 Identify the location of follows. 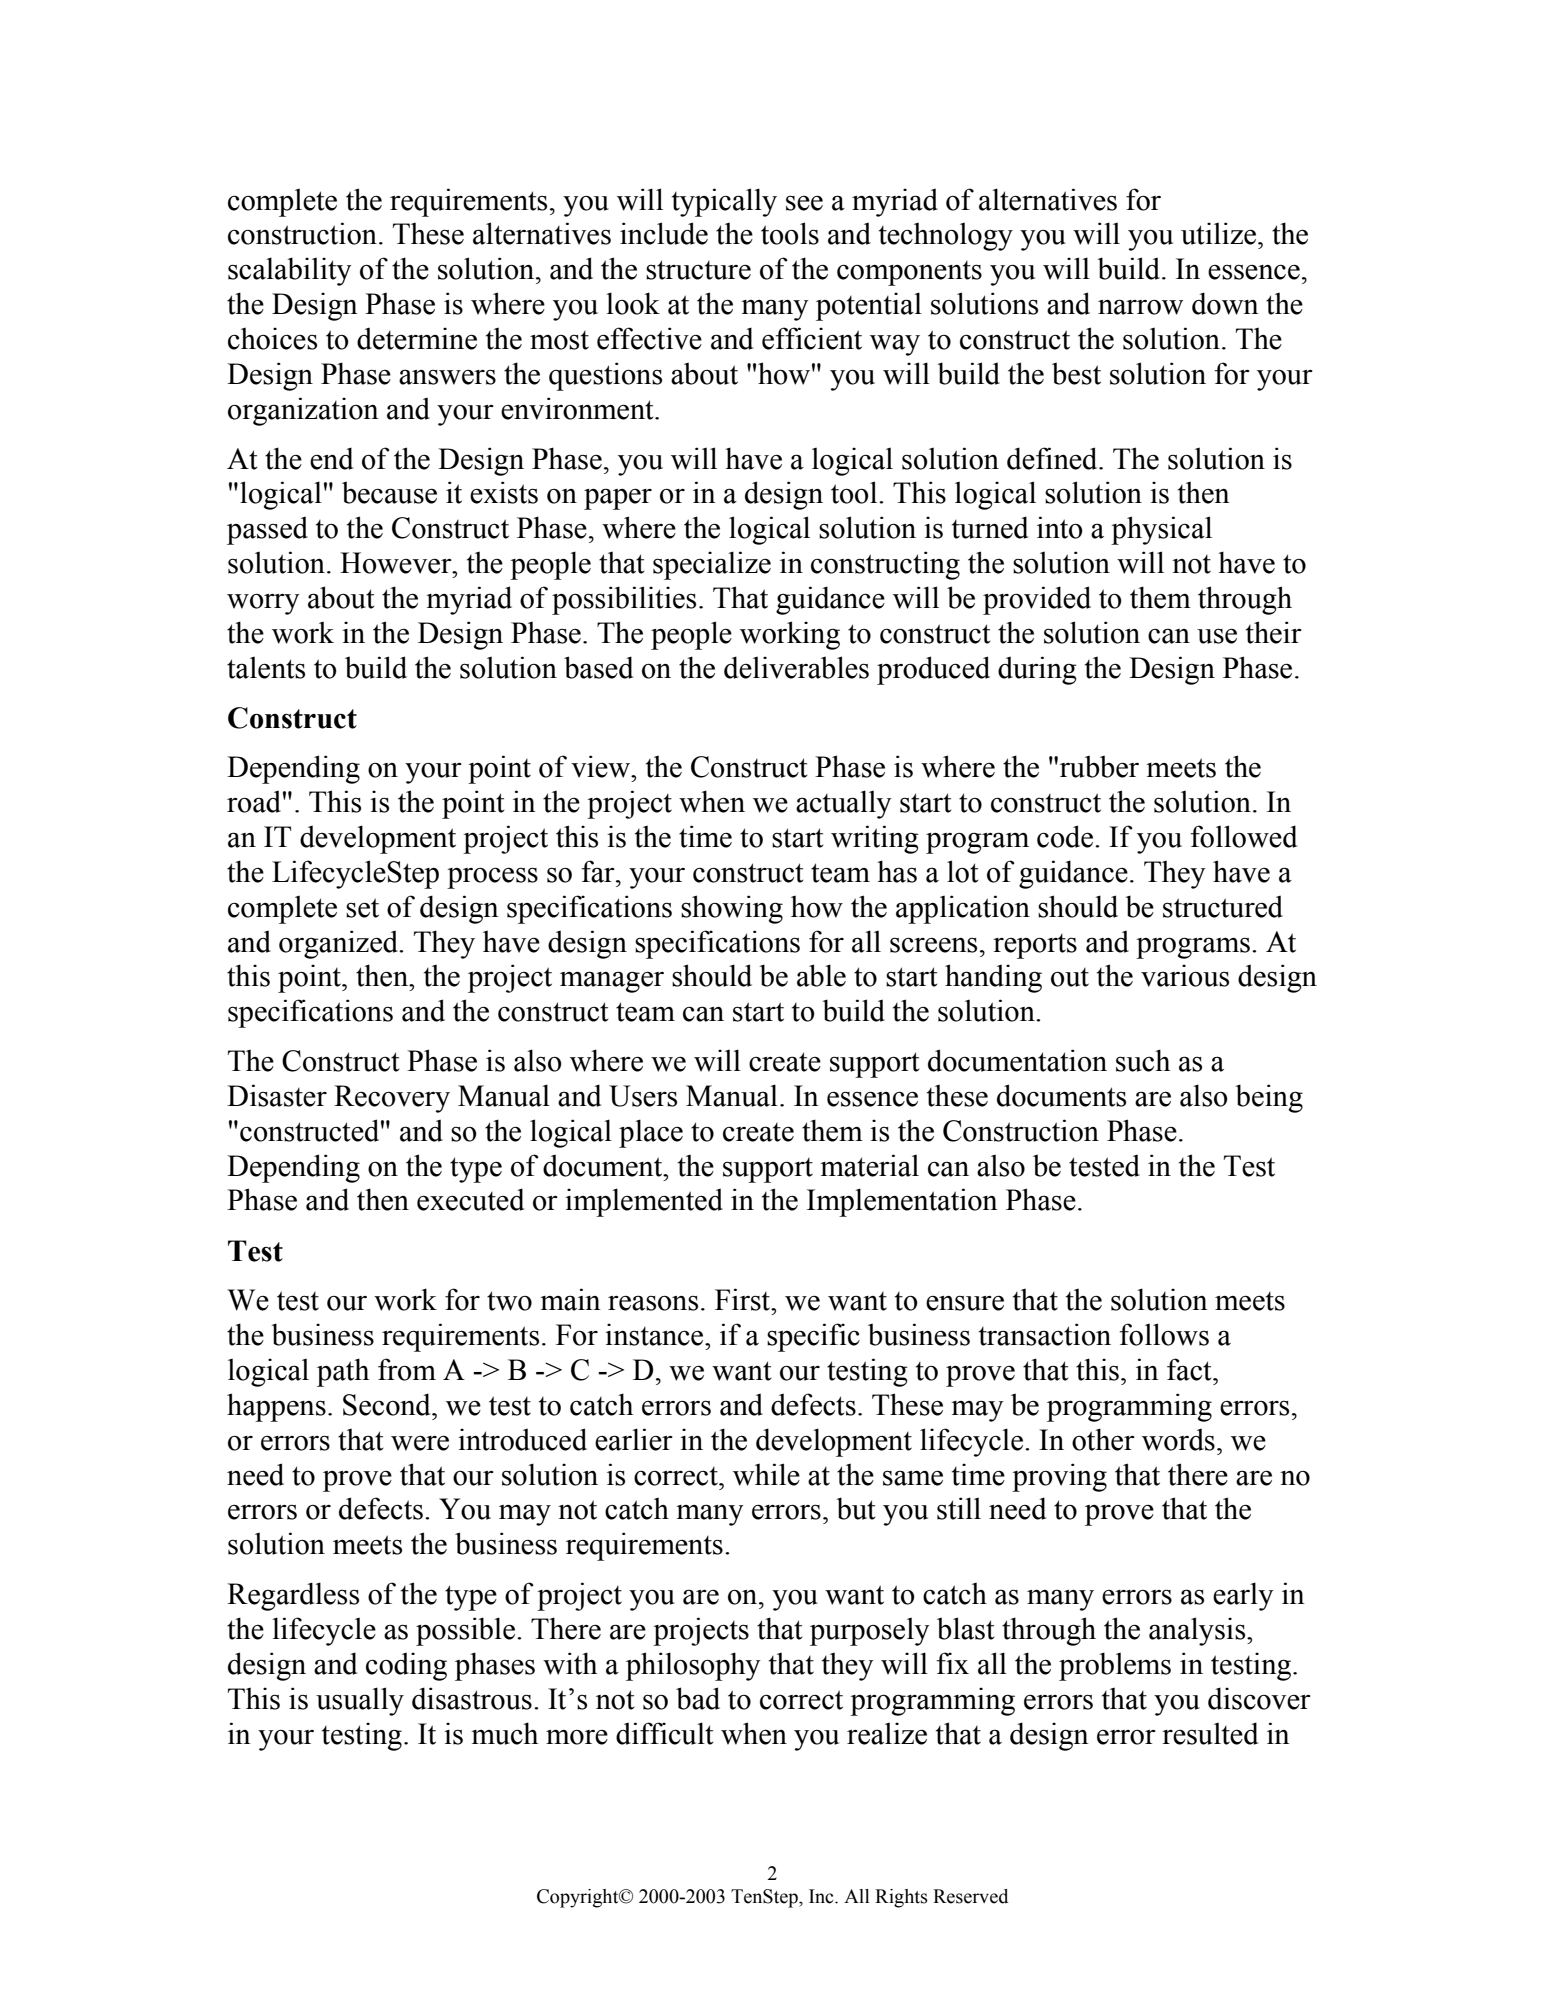
(1164, 1334).
